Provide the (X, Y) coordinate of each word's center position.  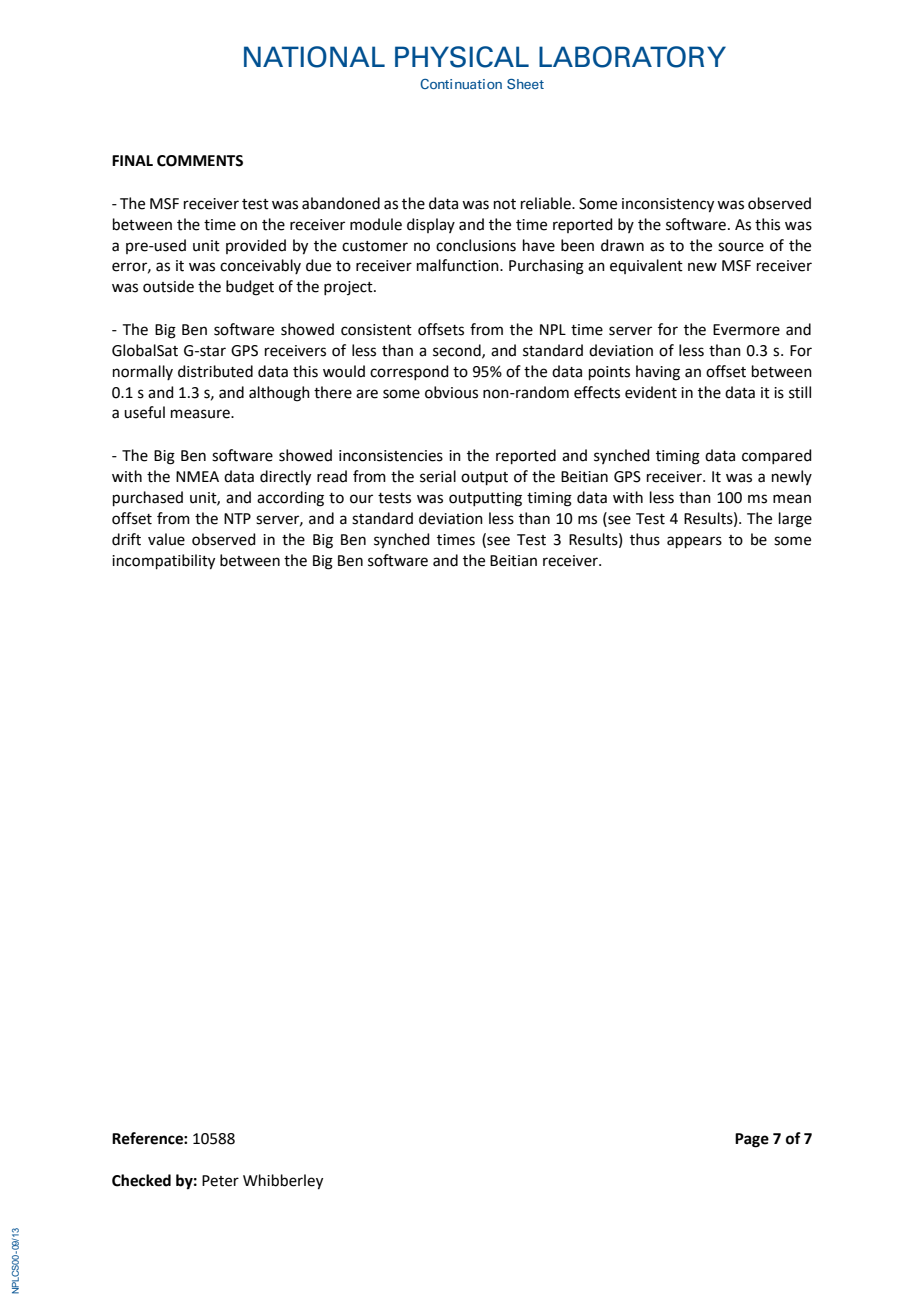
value (166, 539)
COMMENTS (200, 161)
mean (792, 499)
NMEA (197, 476)
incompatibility (163, 562)
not (505, 204)
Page (752, 1140)
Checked (141, 1180)
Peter (220, 1181)
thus (645, 539)
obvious (451, 392)
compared (777, 456)
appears (694, 542)
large (795, 520)
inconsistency (668, 205)
